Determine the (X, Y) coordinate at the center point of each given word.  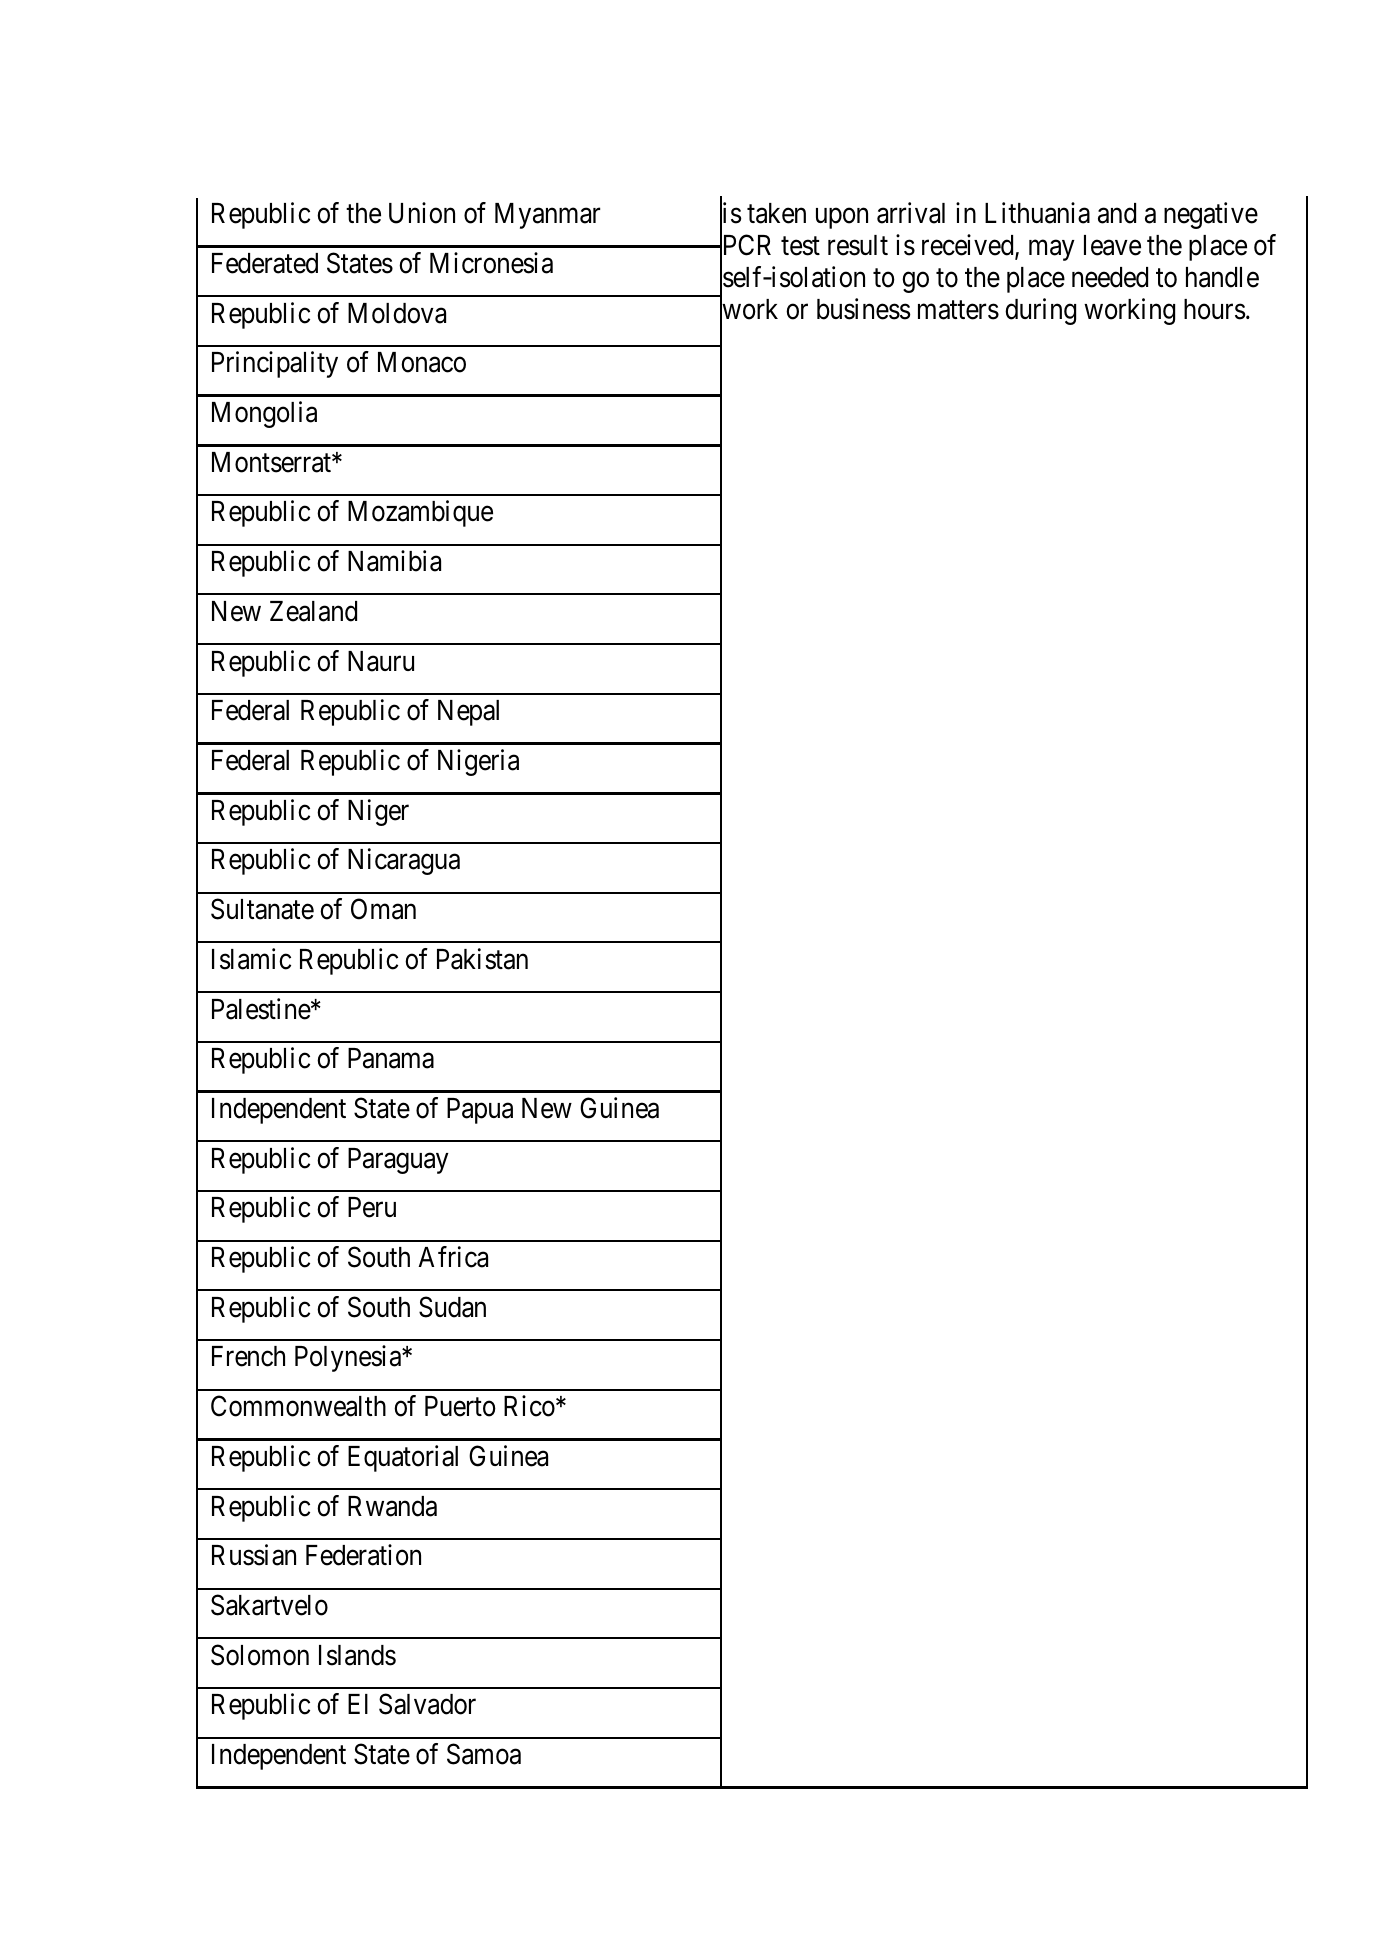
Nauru (381, 661)
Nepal (468, 713)
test (800, 246)
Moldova (397, 313)
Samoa (484, 1754)
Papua (480, 1111)
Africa (453, 1257)
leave (1112, 245)
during (1040, 311)
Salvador (427, 1704)
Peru (372, 1207)
